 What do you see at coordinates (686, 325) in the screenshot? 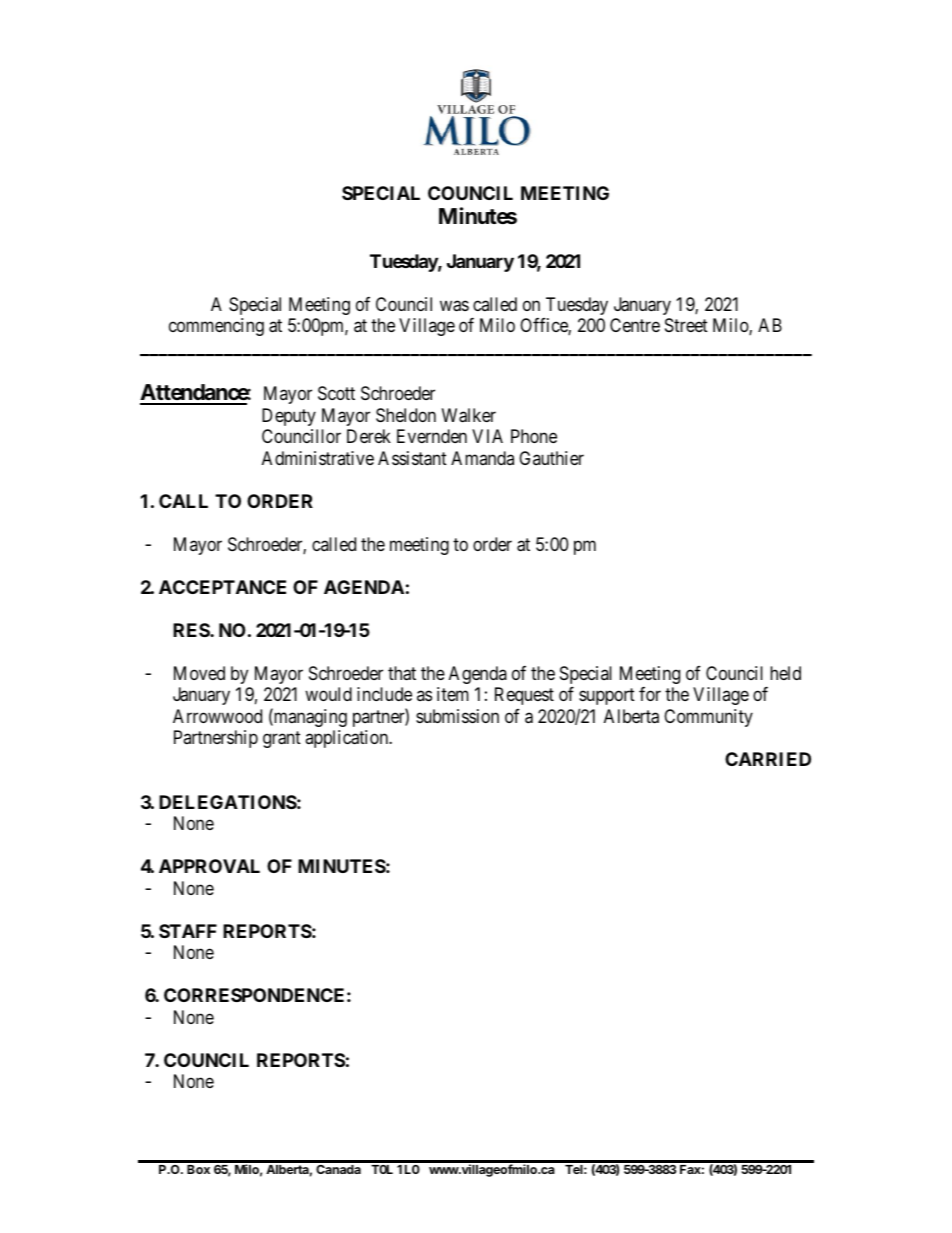
I see `Street` at bounding box center [686, 325].
